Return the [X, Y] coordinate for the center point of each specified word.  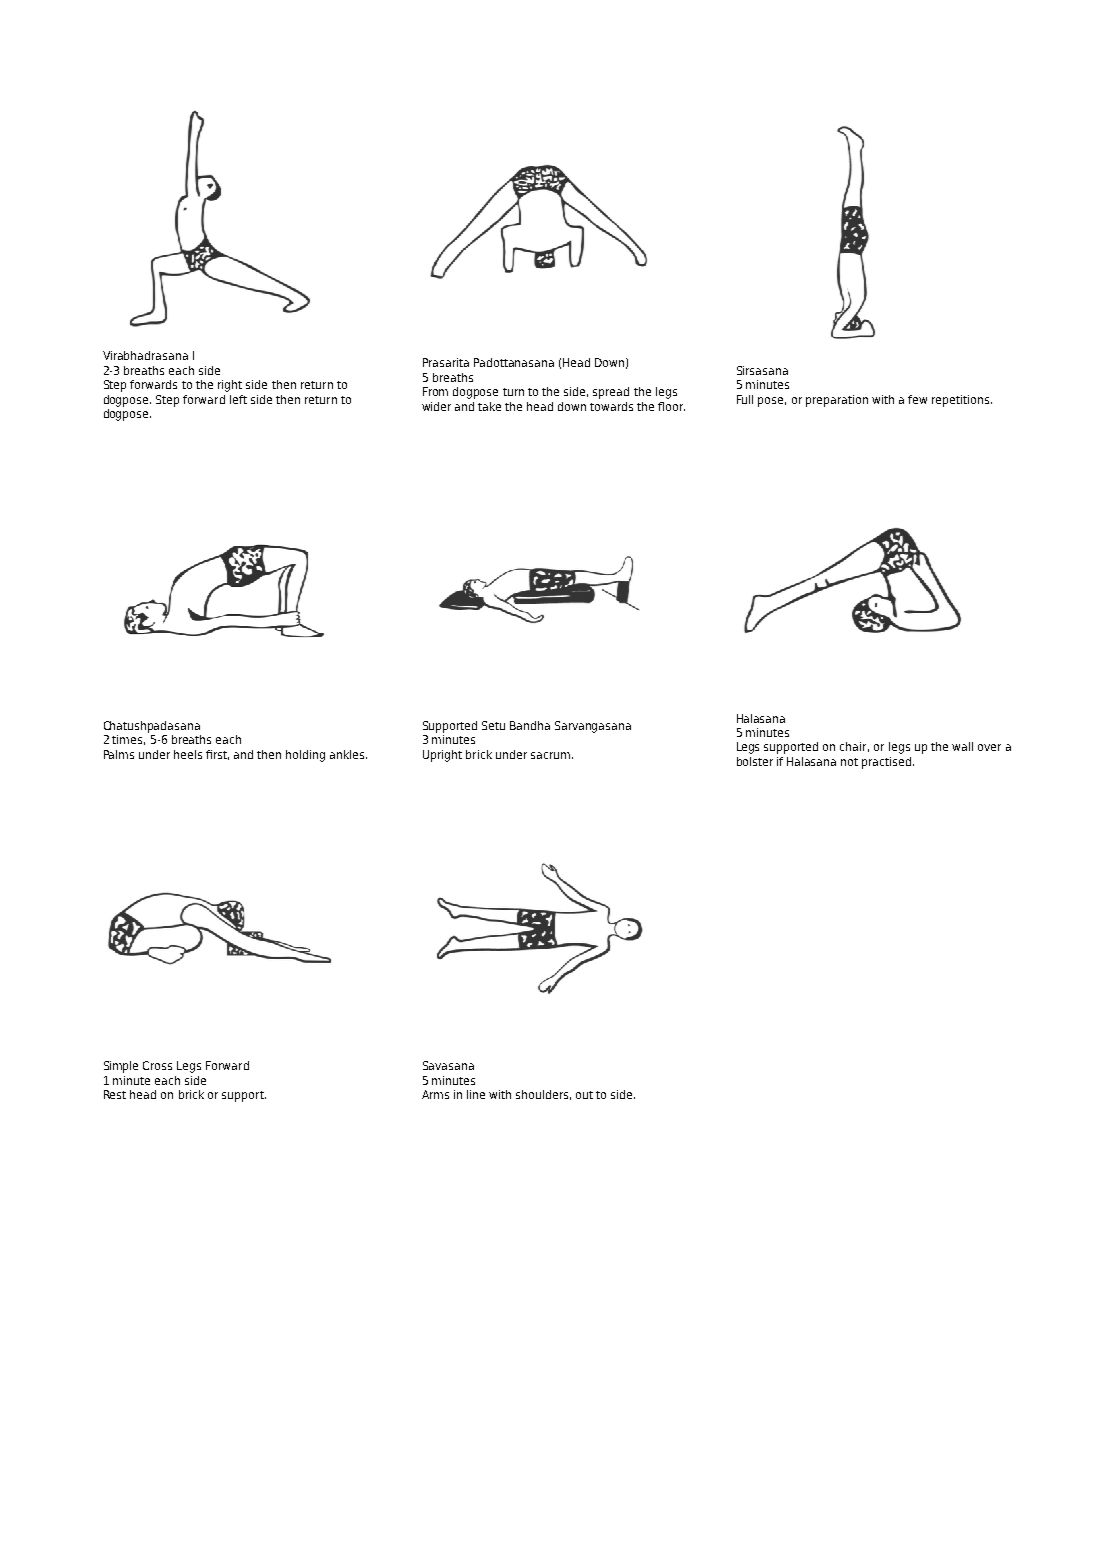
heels [188, 754]
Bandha [530, 725]
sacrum [550, 755]
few [917, 399]
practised [888, 763]
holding [305, 756]
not [849, 762]
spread [611, 393]
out [584, 1095]
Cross [157, 1065]
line [476, 1094]
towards [611, 406]
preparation [837, 401]
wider [436, 406]
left [238, 399]
